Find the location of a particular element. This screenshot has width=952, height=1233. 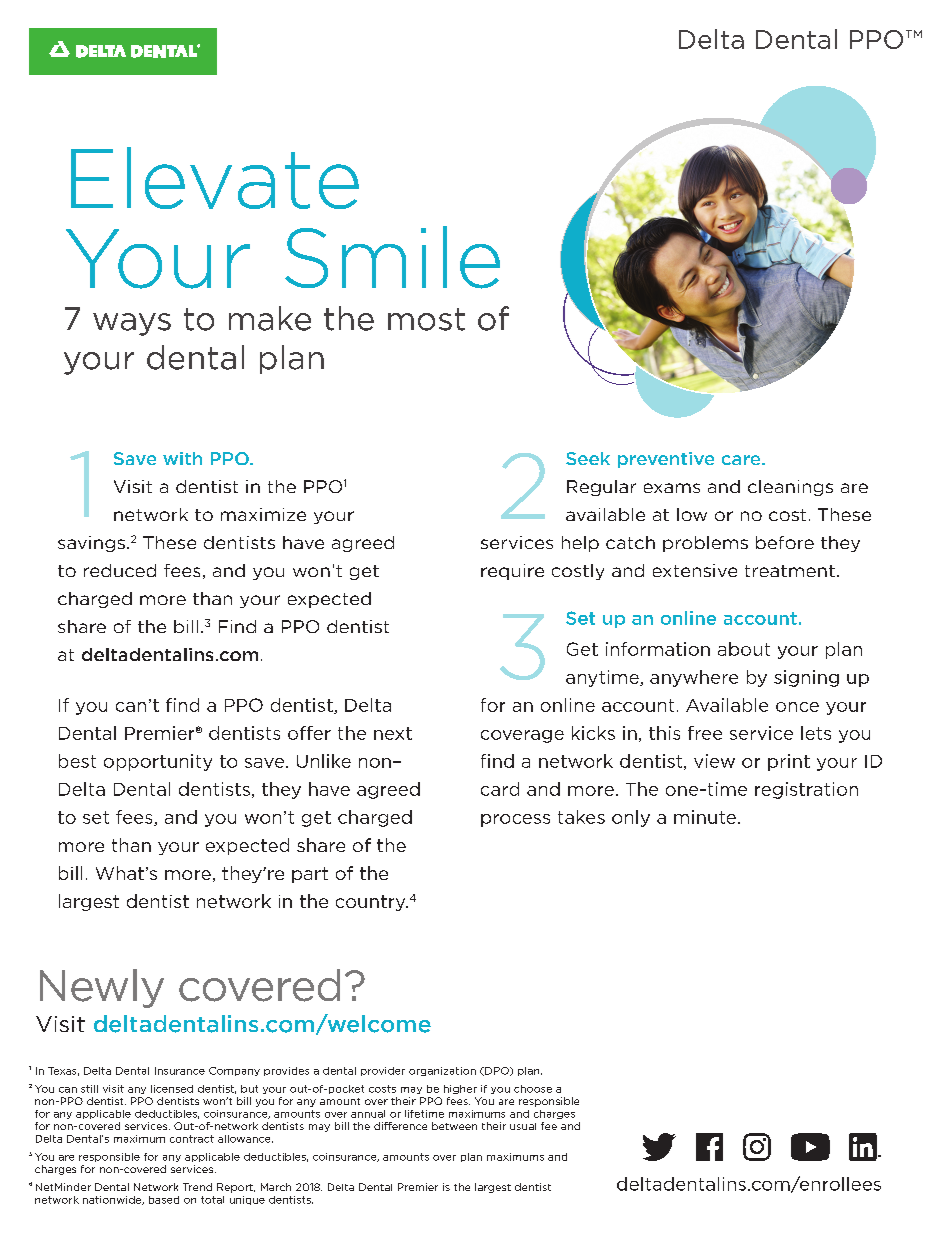

opportunity is located at coordinates (158, 762).
